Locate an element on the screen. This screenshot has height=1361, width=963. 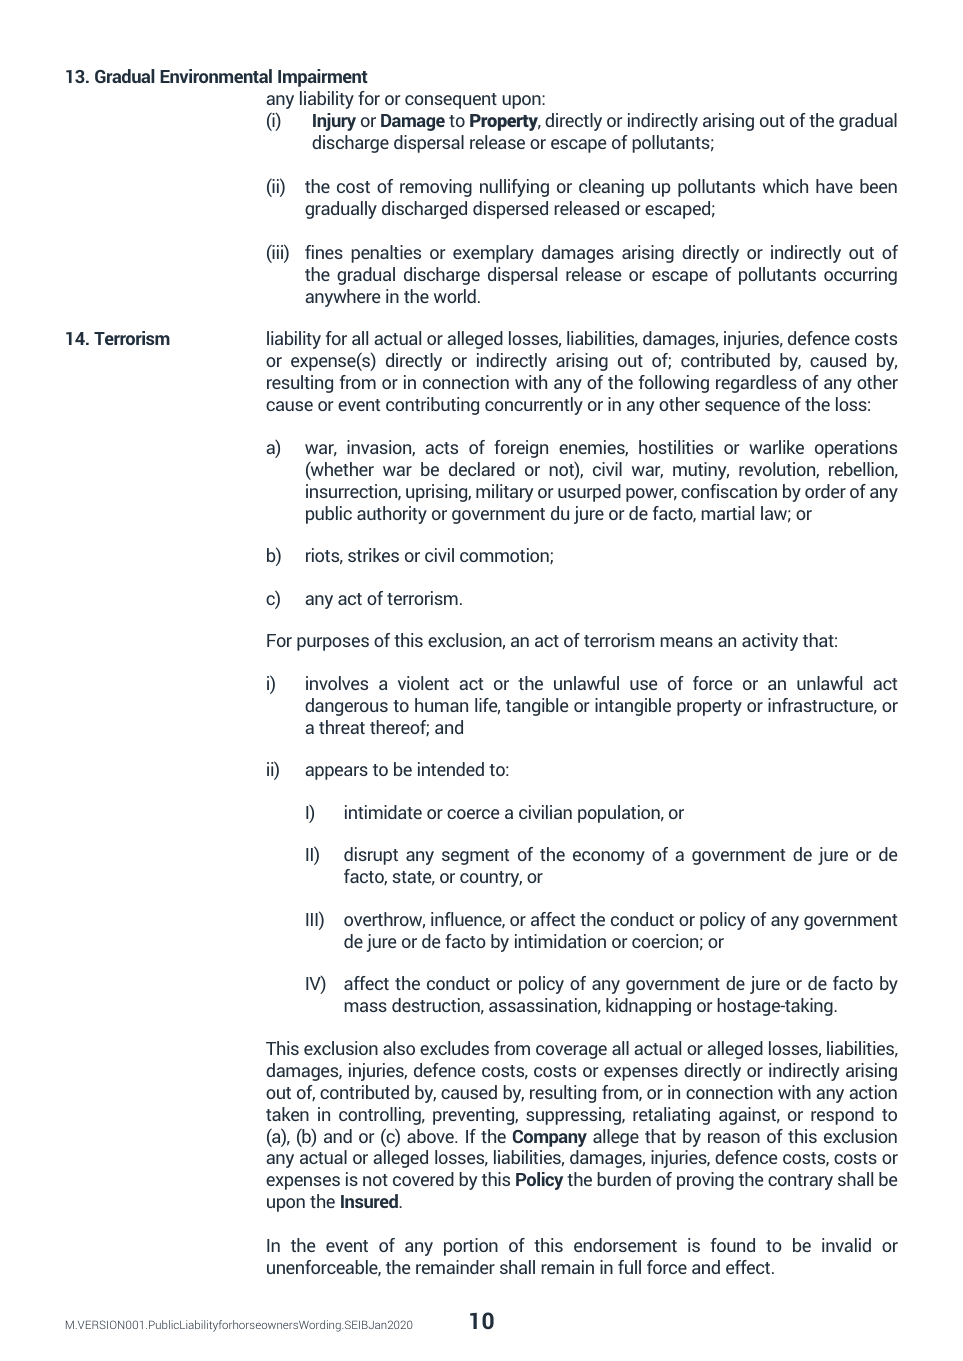
authority is located at coordinates (392, 515).
